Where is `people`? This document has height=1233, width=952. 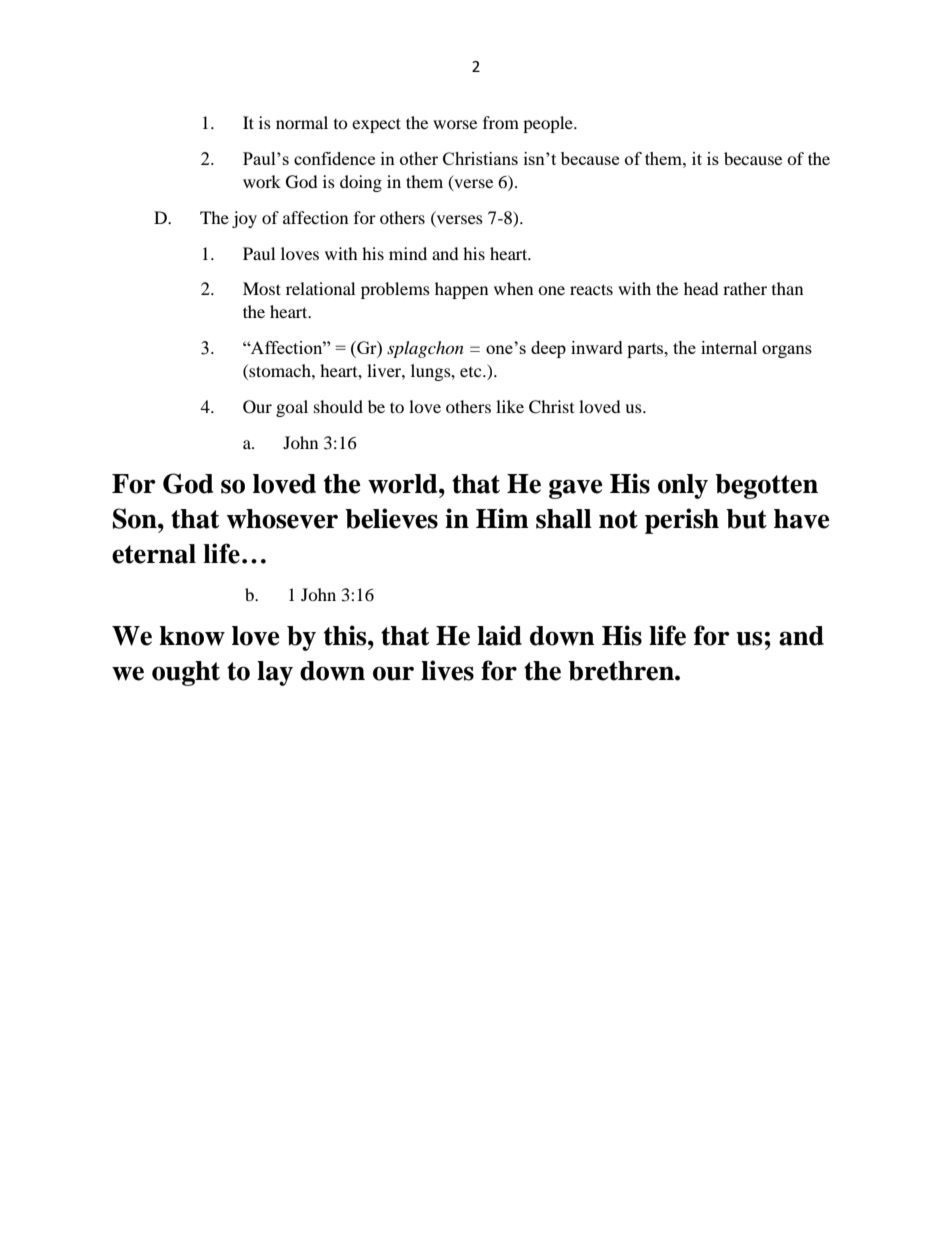 people is located at coordinates (549, 124).
